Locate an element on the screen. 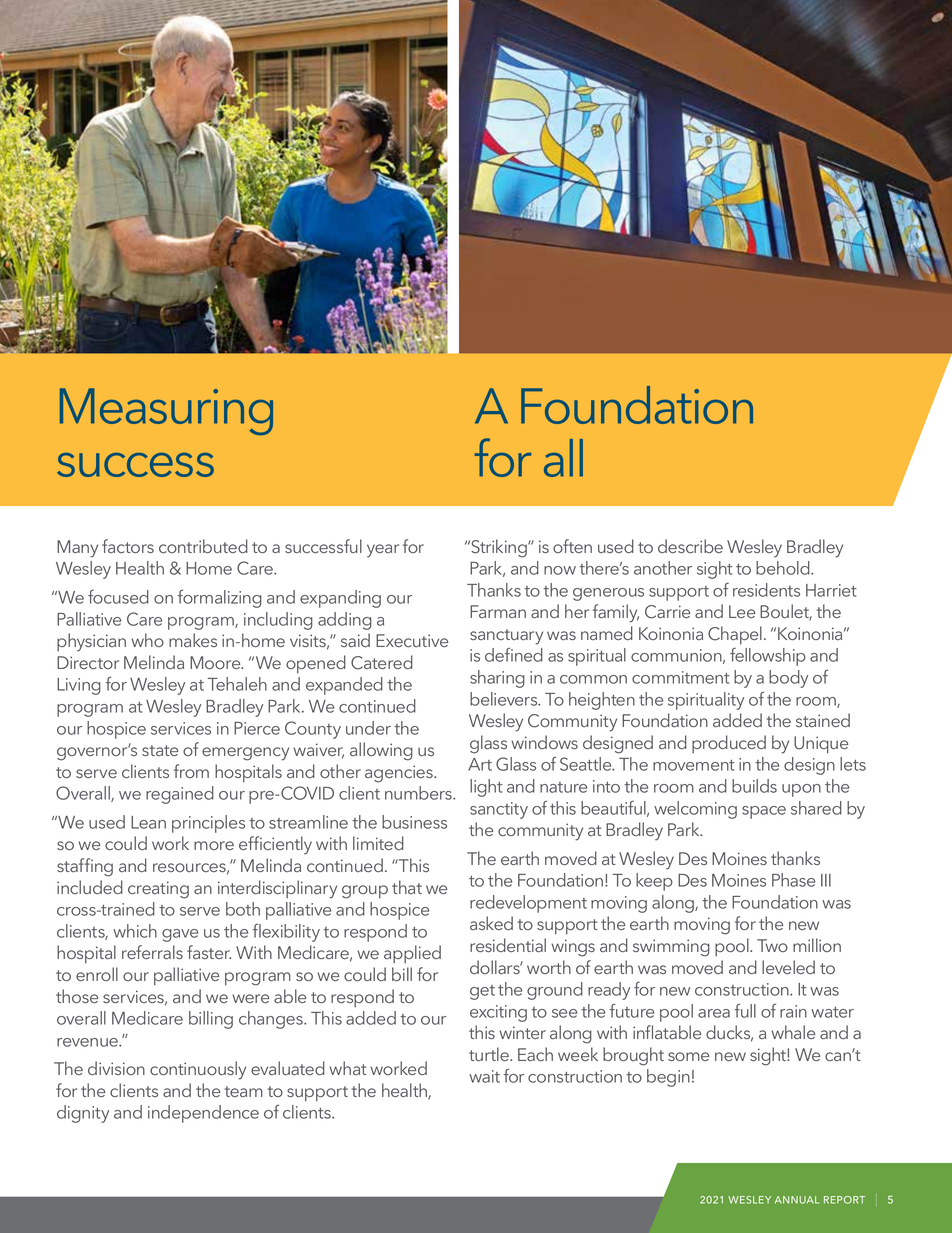  get is located at coordinates (482, 992).
